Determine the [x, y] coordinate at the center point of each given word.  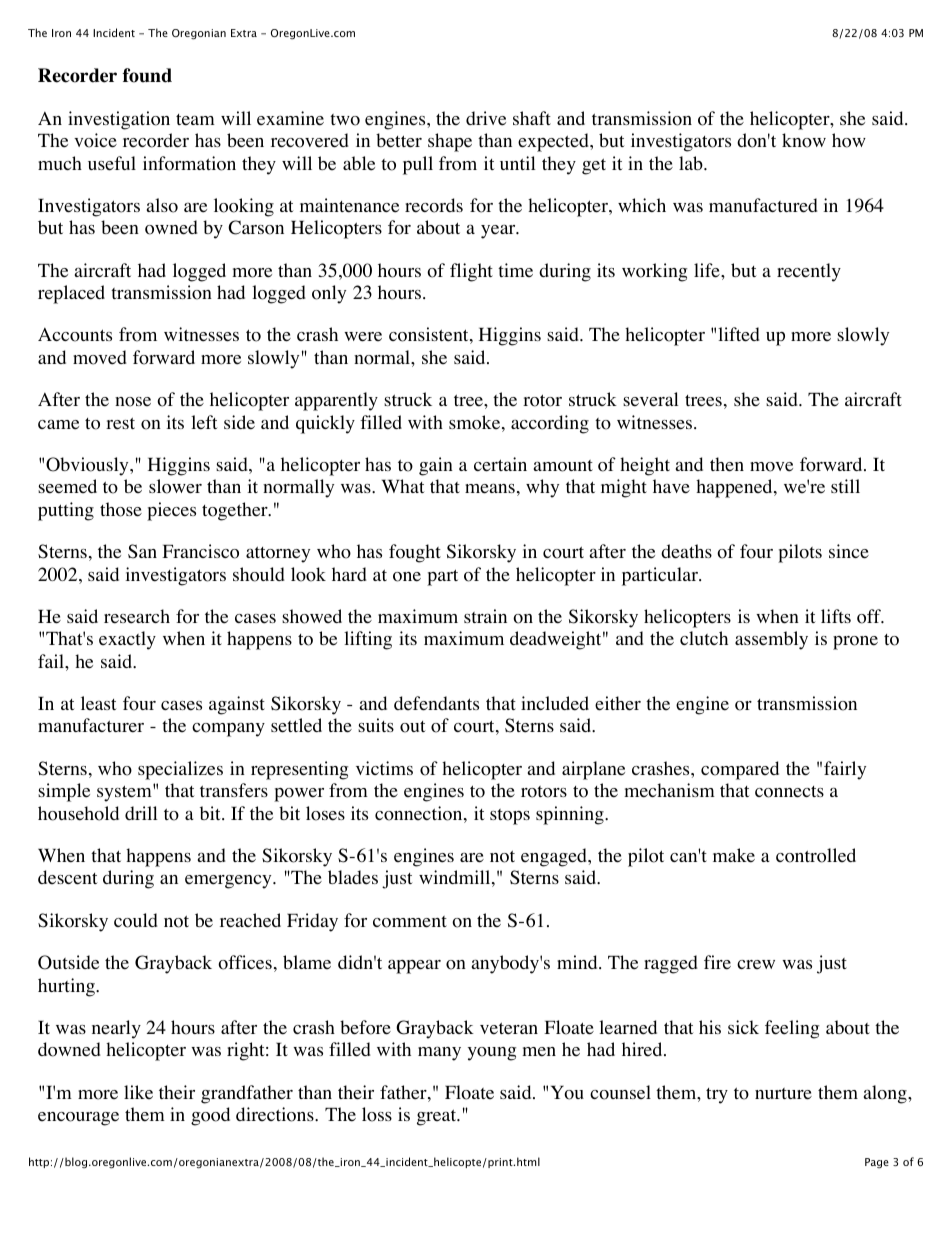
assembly [771, 640]
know [804, 140]
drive [486, 118]
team [195, 120]
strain [485, 616]
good [210, 1116]
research [137, 616]
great [438, 1117]
